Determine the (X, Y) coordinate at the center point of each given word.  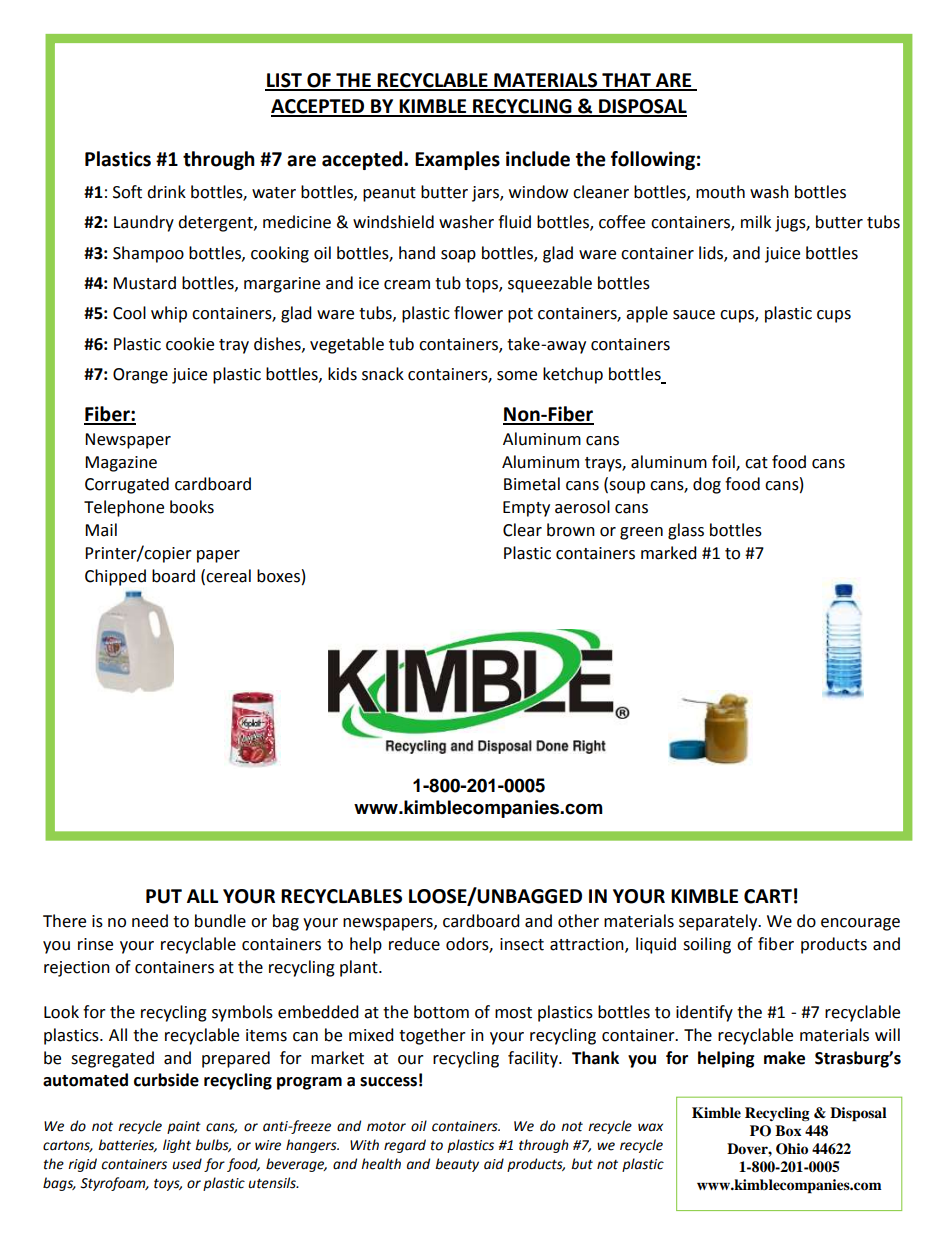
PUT (164, 896)
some (517, 376)
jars (486, 194)
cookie (190, 344)
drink (166, 192)
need (150, 921)
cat (756, 463)
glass (686, 531)
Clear (522, 530)
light (177, 1146)
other (578, 921)
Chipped (115, 577)
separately (719, 922)
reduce (414, 944)
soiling (707, 945)
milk (756, 221)
